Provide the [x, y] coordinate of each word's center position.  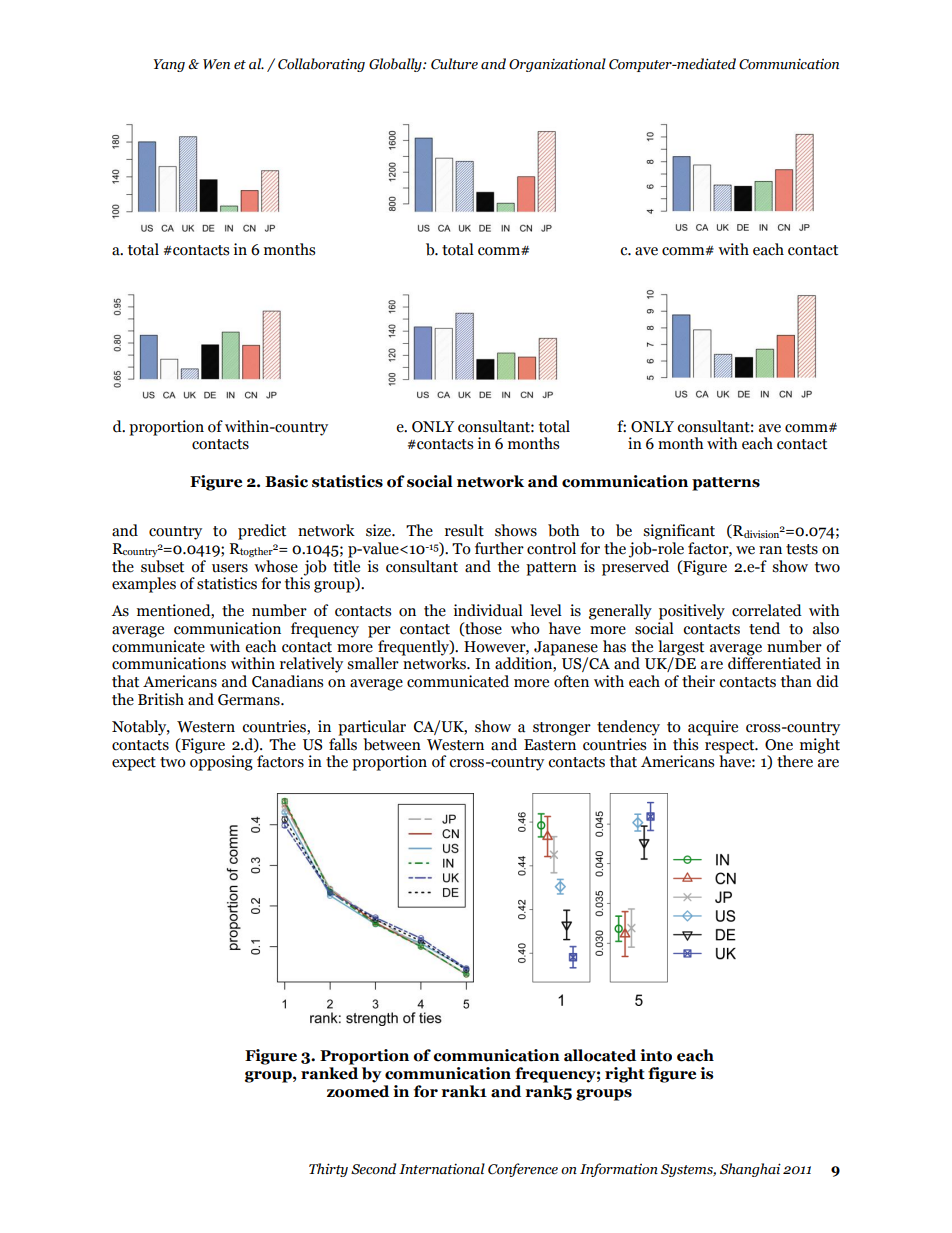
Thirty [328, 1170]
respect [731, 747]
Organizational [557, 65]
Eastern [550, 745]
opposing [221, 762]
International [442, 1169]
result [464, 530]
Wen [216, 64]
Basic [286, 481]
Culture [454, 64]
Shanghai [750, 1170]
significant [679, 532]
